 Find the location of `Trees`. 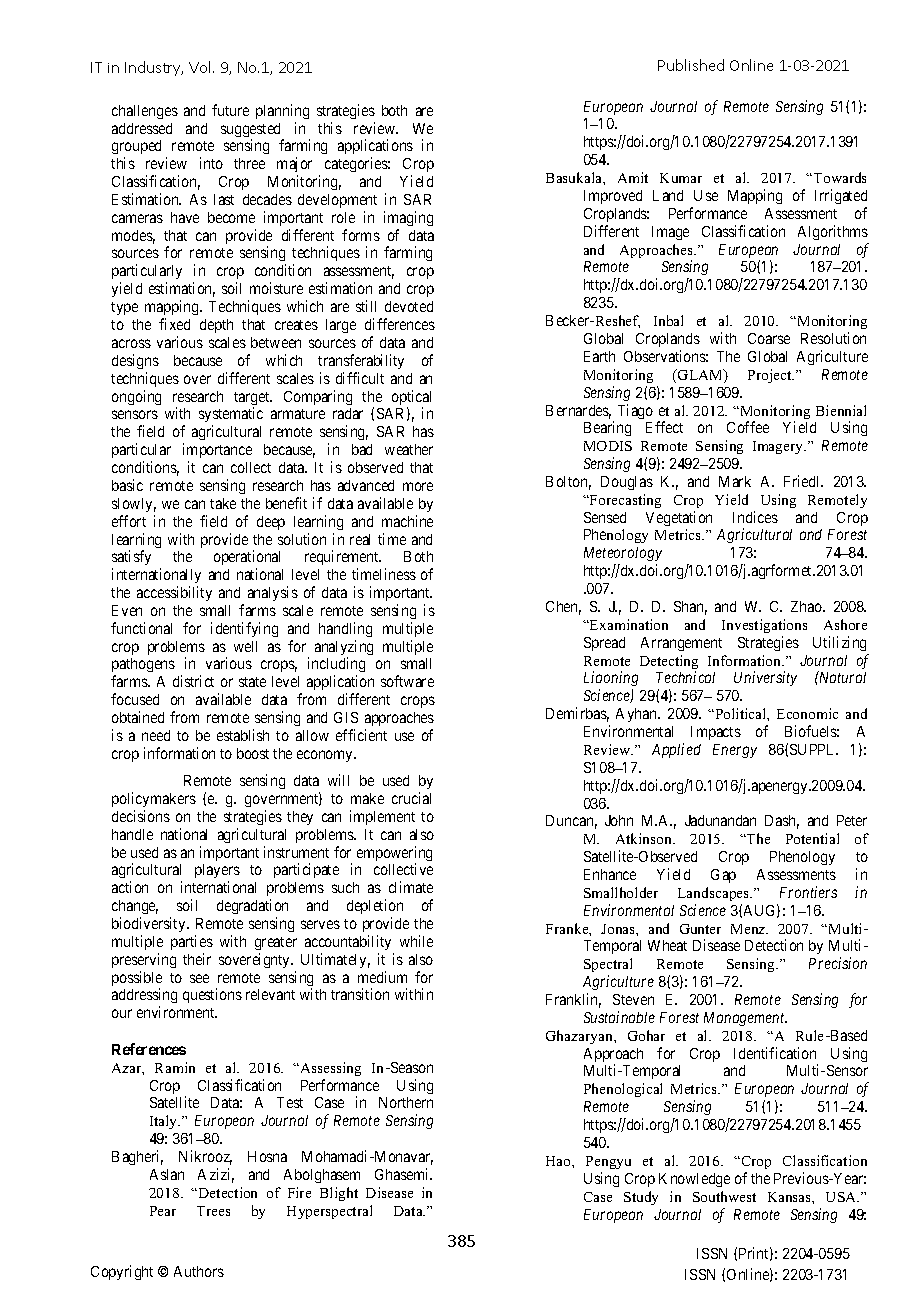

Trees is located at coordinates (213, 1211).
